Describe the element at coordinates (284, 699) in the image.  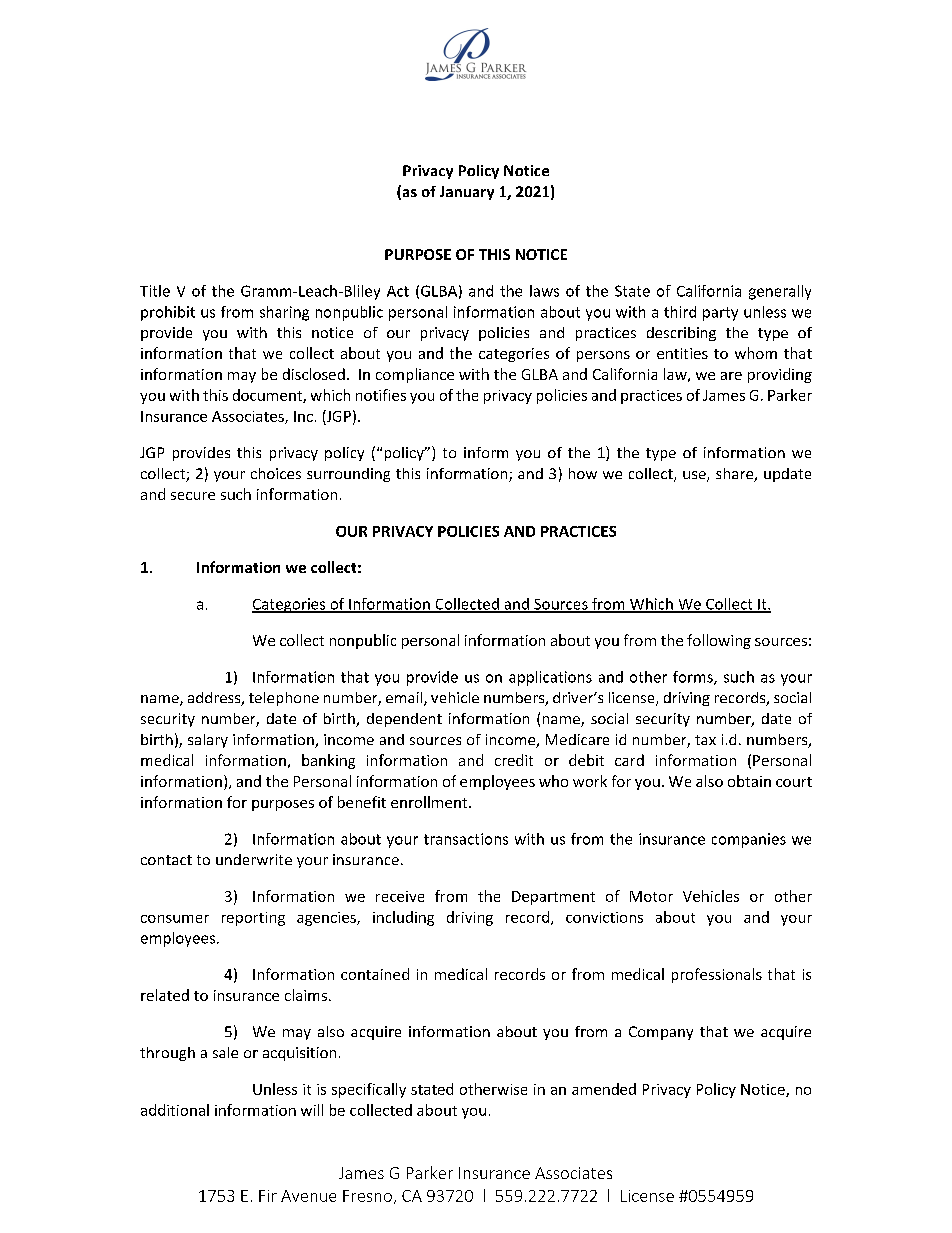
I see `telephone` at that location.
